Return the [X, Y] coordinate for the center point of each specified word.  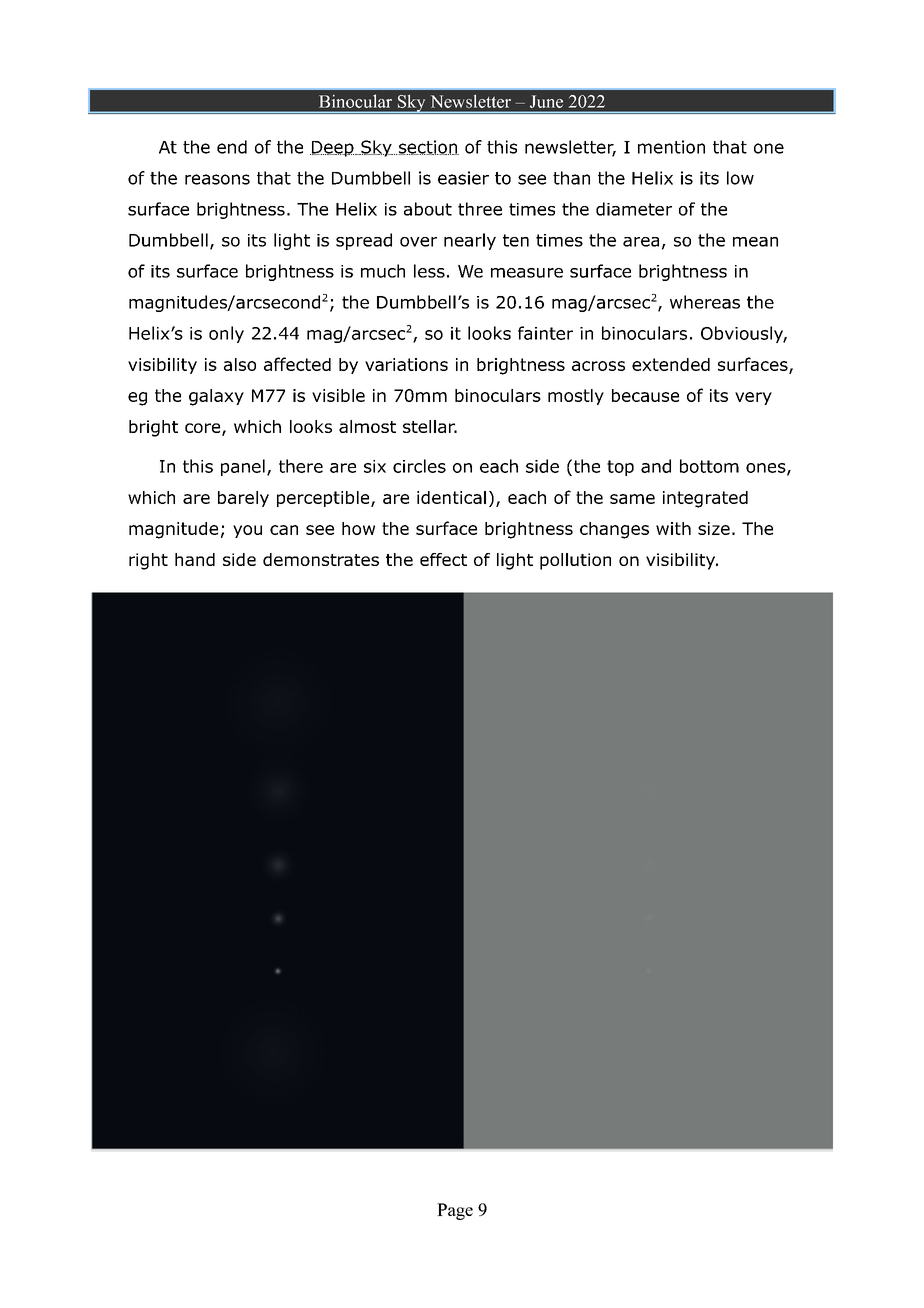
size [714, 528]
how [358, 528]
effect [443, 559]
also [240, 364]
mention [671, 147]
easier [463, 178]
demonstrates [321, 559]
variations [406, 364]
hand [195, 559]
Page [455, 1211]
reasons [217, 179]
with [673, 528]
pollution [575, 561]
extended [671, 364]
